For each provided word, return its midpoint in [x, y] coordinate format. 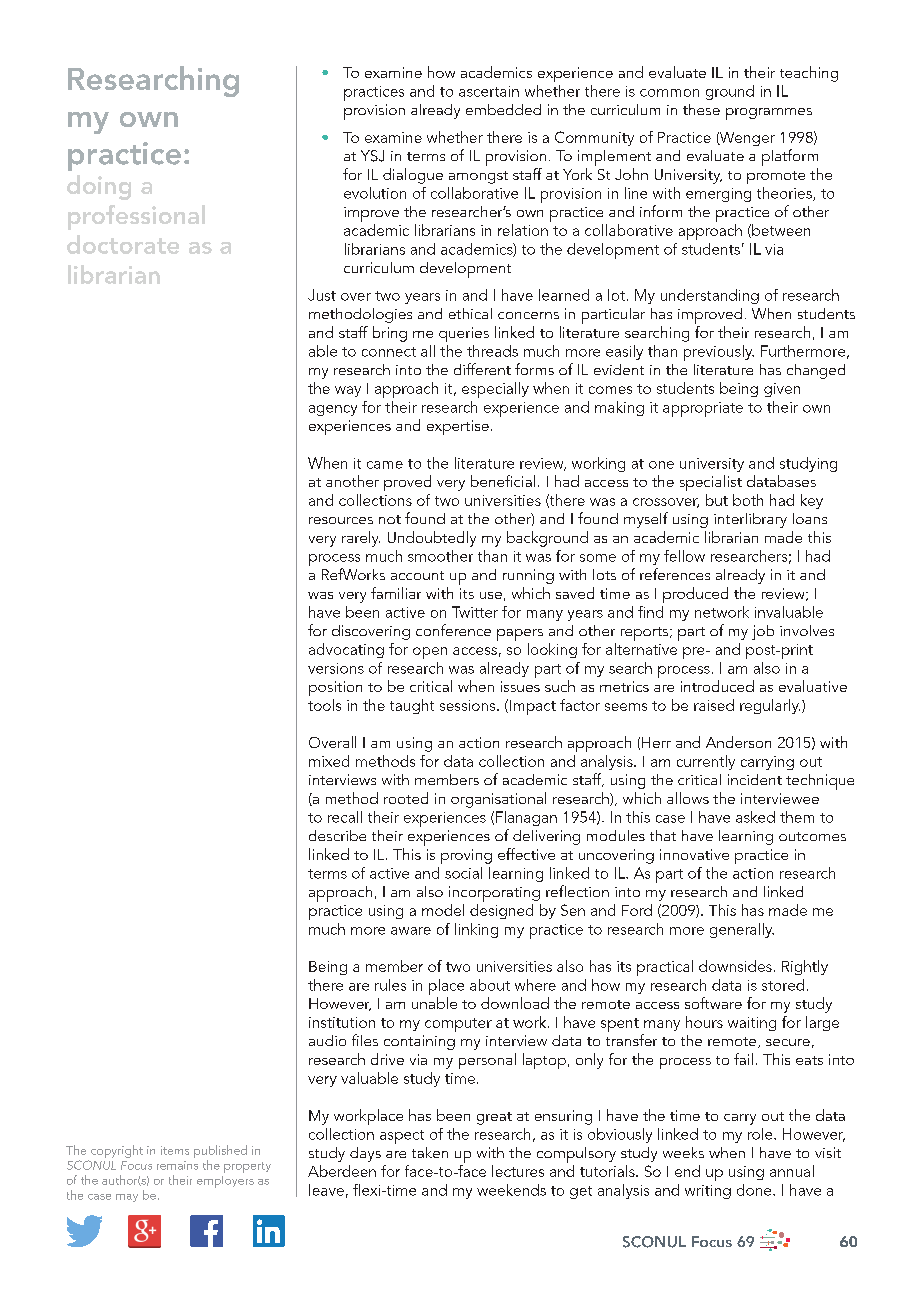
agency [333, 410]
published [220, 1153]
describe [337, 835]
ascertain [489, 91]
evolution [375, 193]
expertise [458, 427]
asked [755, 817]
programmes [769, 114]
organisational [498, 800]
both [748, 500]
